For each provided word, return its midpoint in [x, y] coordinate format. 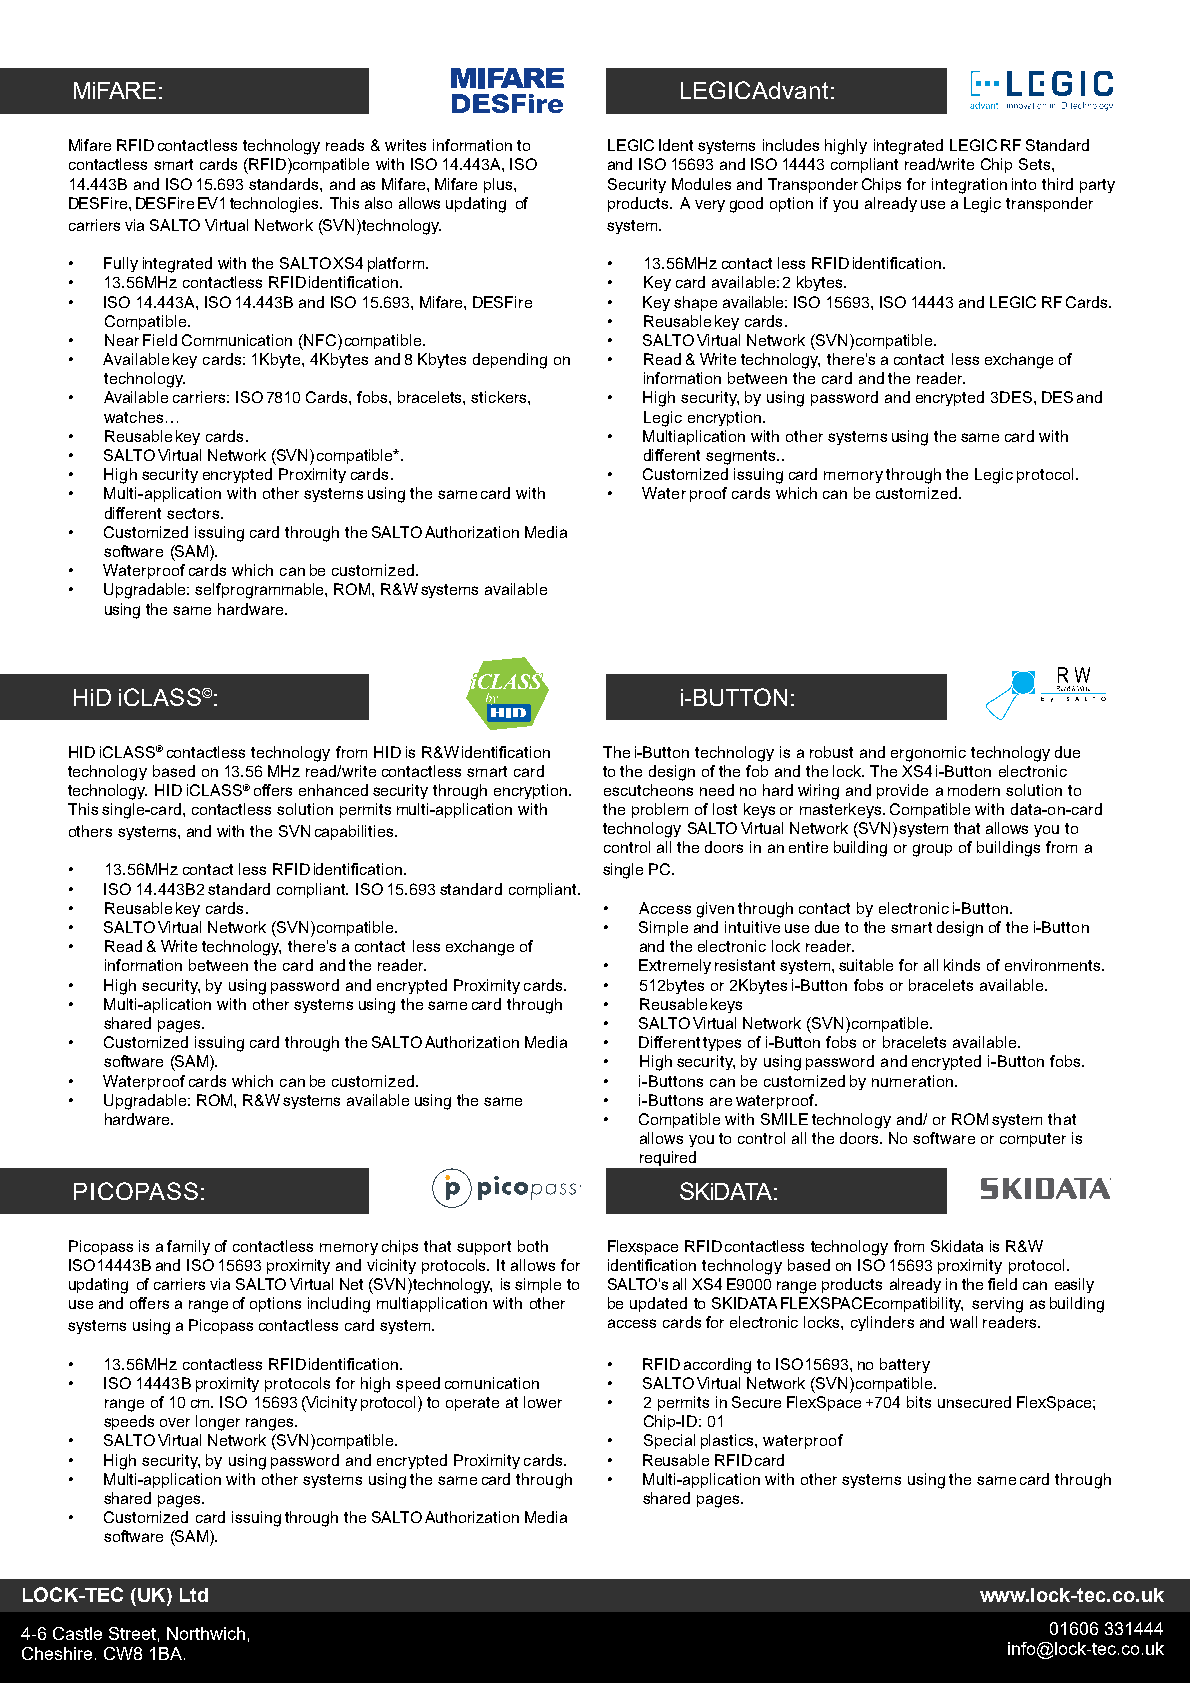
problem [660, 810]
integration [969, 186]
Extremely [675, 966]
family [188, 1247]
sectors [194, 513]
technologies [275, 205]
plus [499, 185]
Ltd [194, 1595]
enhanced [333, 790]
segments [742, 457]
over [175, 1422]
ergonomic [928, 754]
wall [963, 1322]
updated [658, 1304]
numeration [912, 1081]
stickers [500, 397]
